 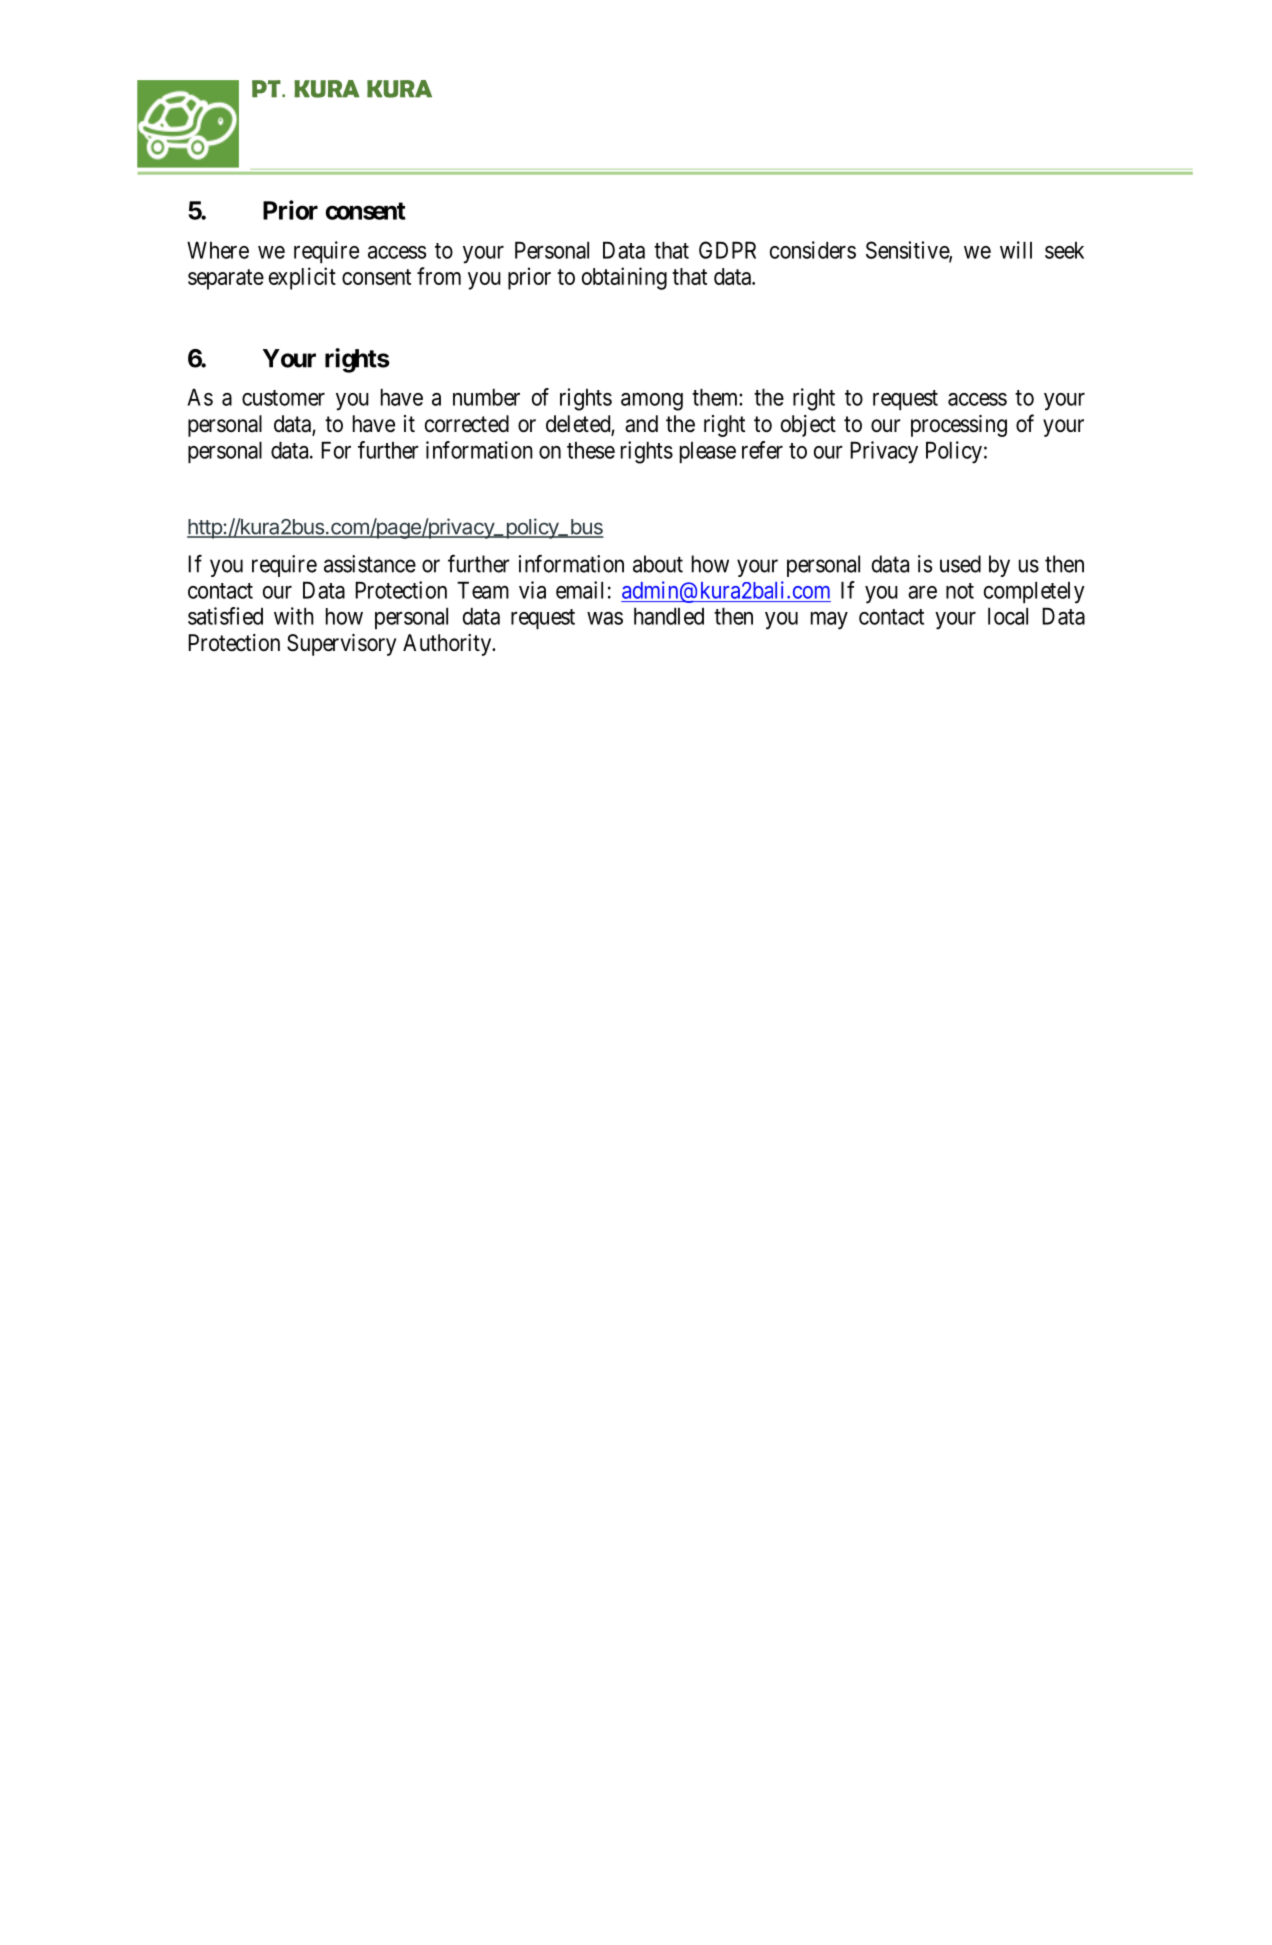 I want to click on processing, so click(x=959, y=426).
